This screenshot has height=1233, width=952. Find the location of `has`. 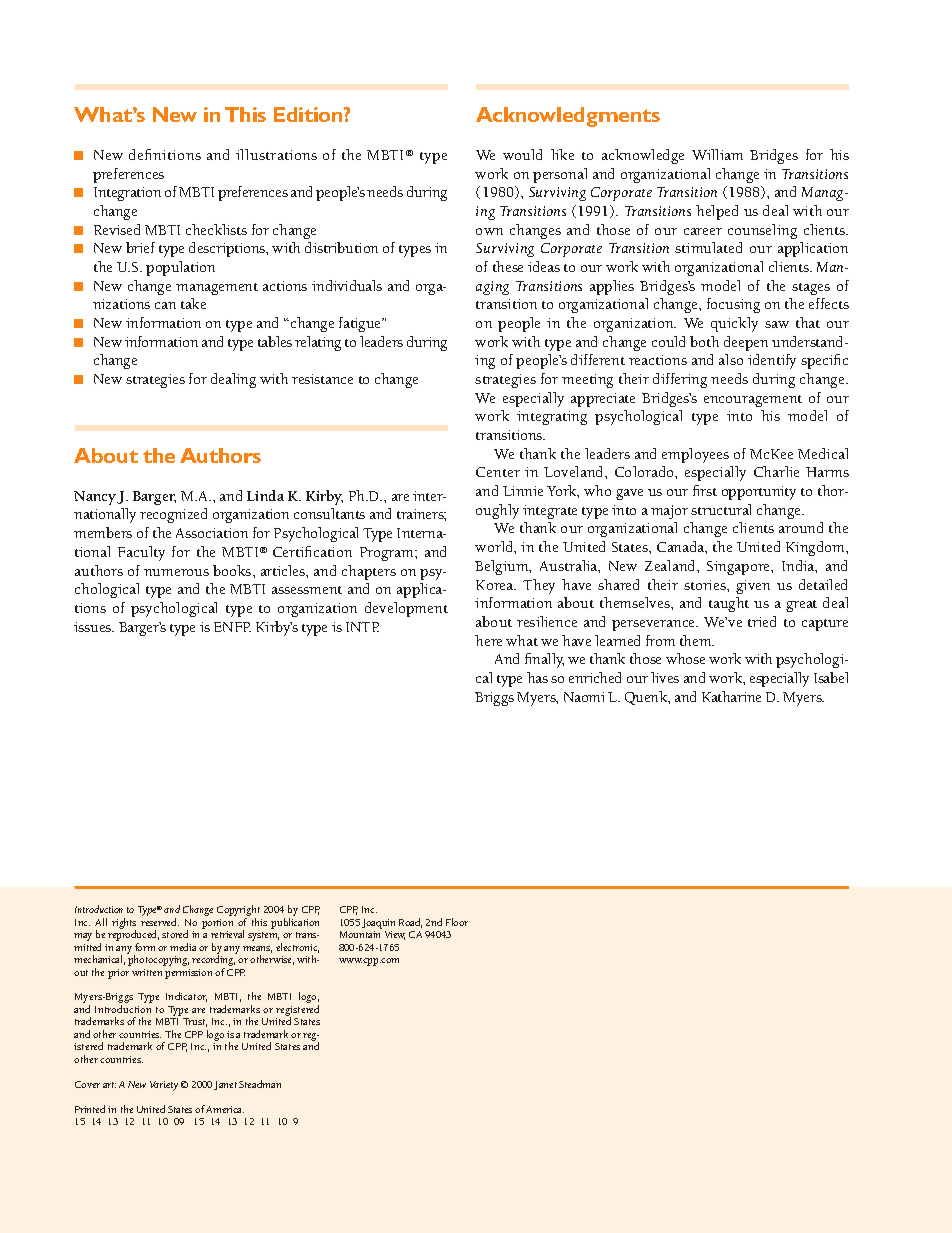

has is located at coordinates (537, 677).
